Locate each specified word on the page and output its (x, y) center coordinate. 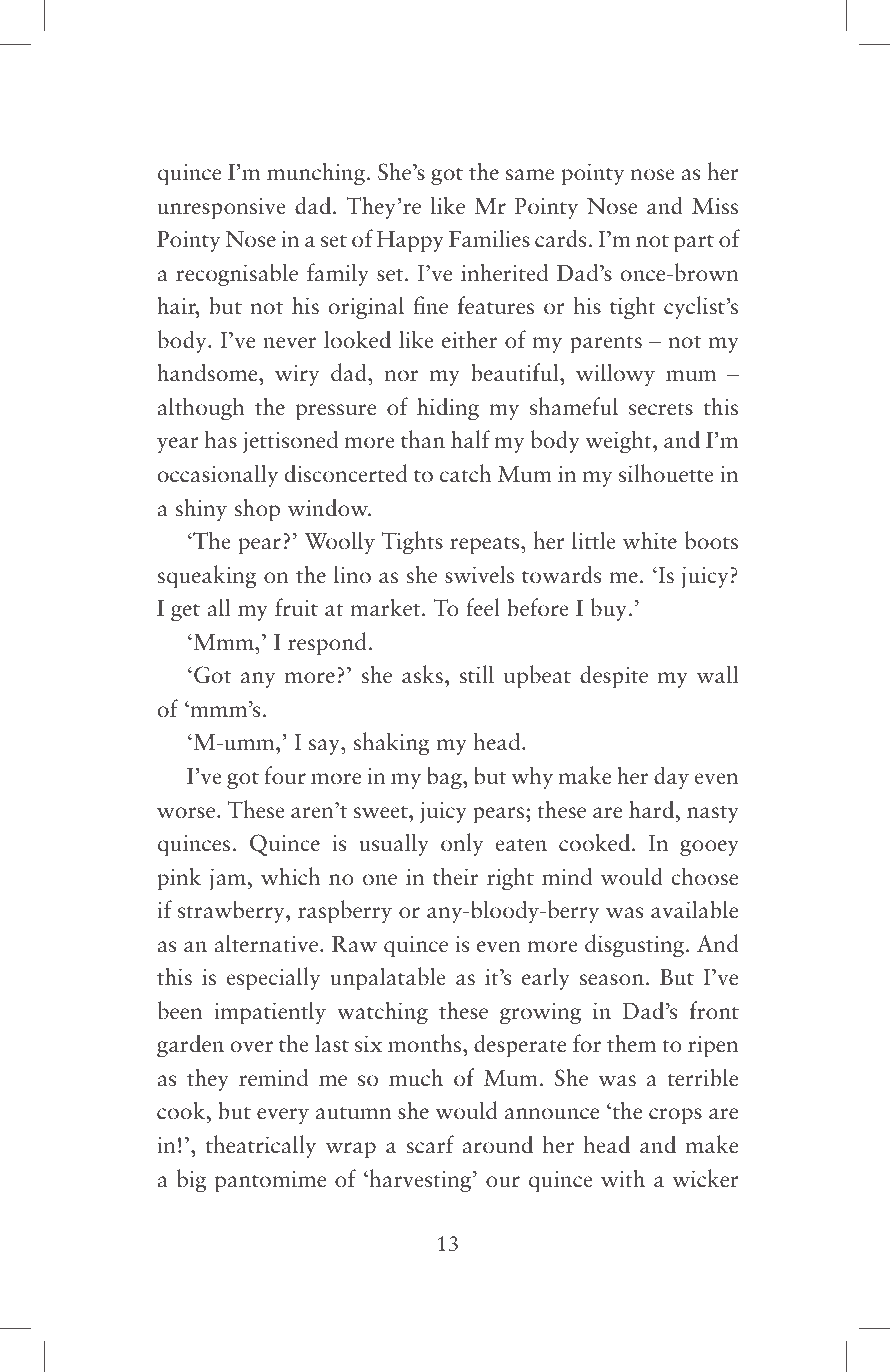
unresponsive (221, 209)
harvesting (420, 1181)
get (185, 613)
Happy (410, 242)
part (694, 244)
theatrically (261, 1146)
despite (614, 677)
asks (422, 674)
